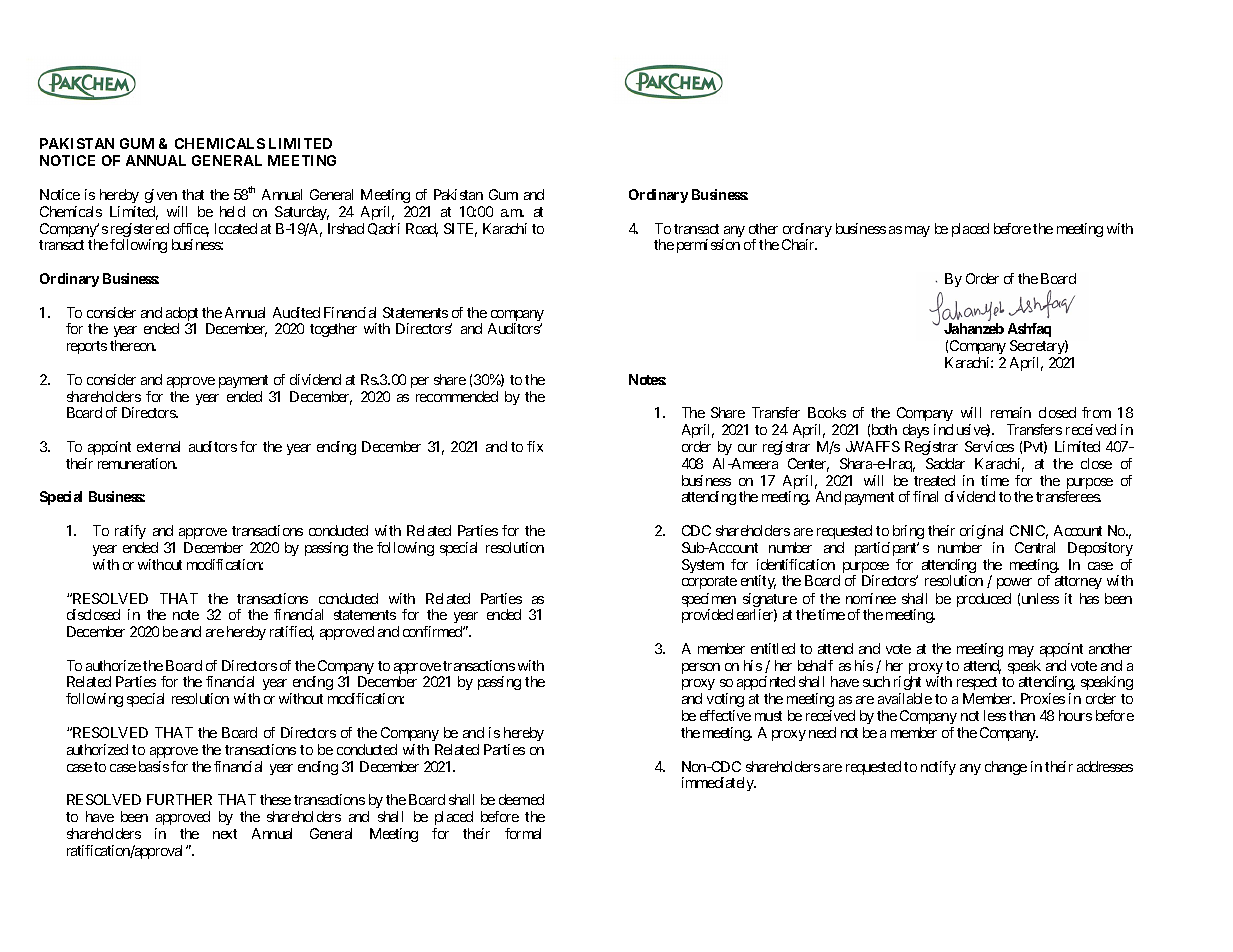 The image size is (1233, 952). I want to click on Chair, so click(799, 244).
